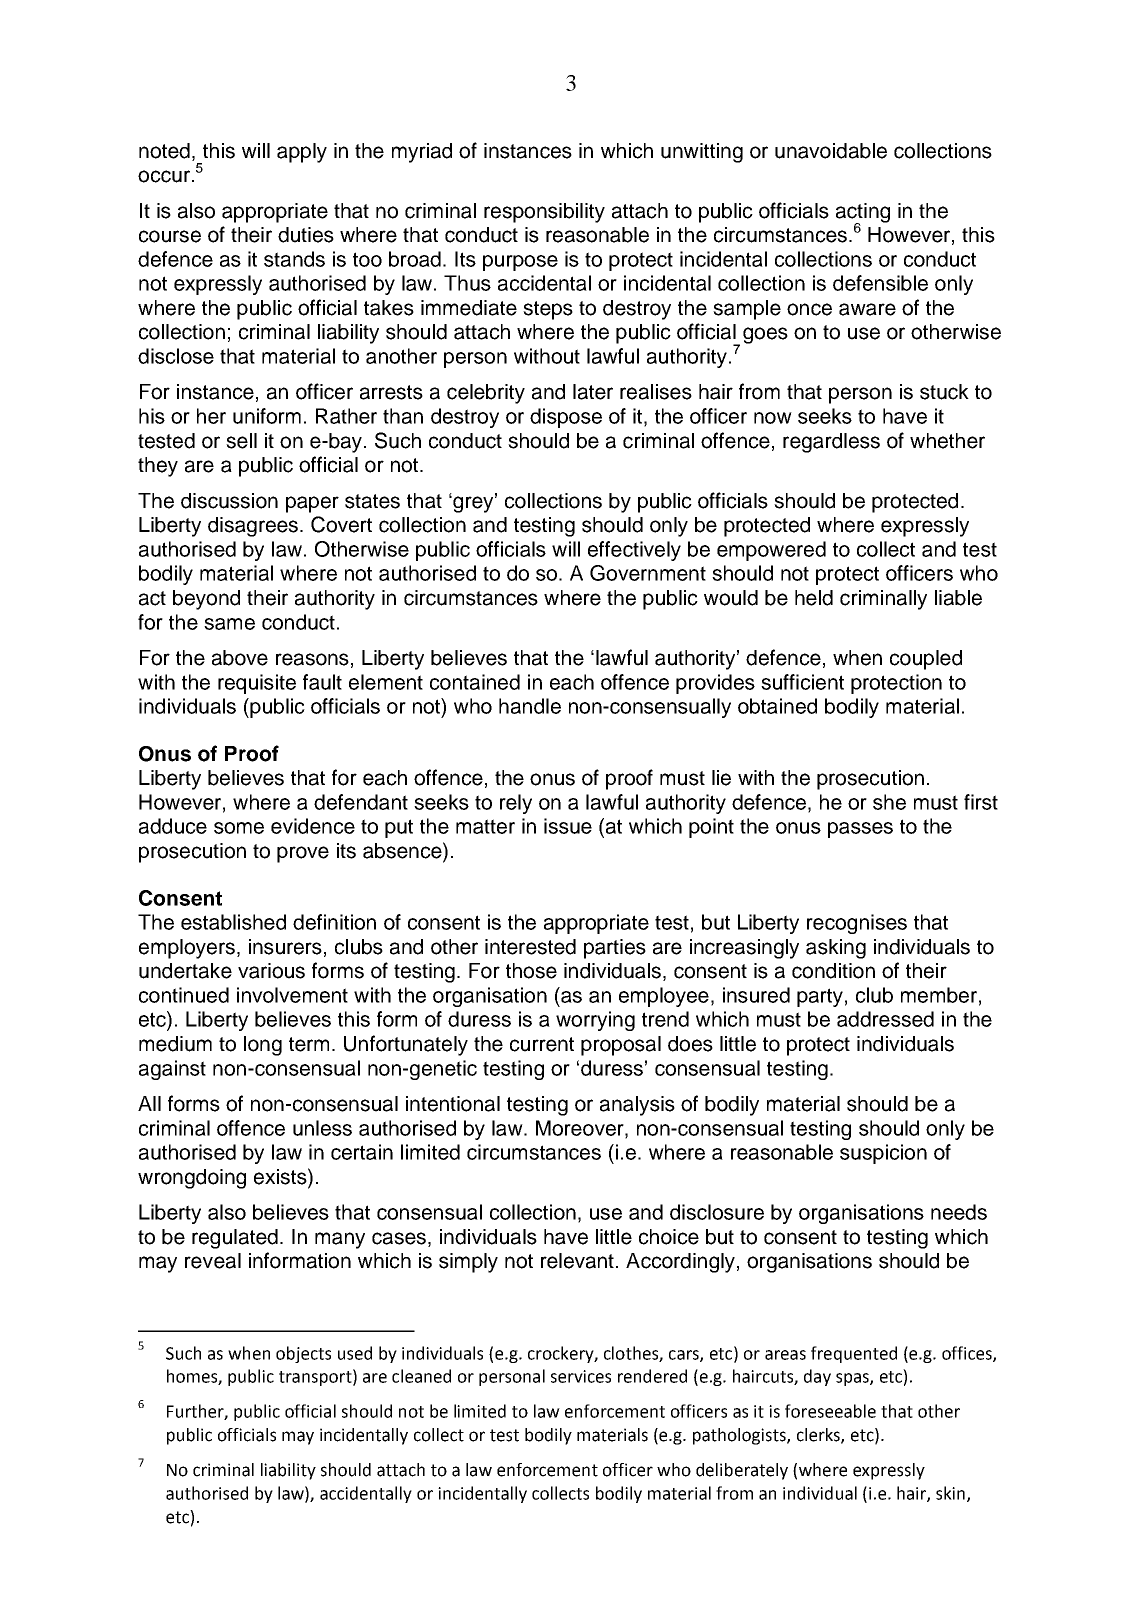 This page has width=1142, height=1616. I want to click on issue, so click(568, 826).
